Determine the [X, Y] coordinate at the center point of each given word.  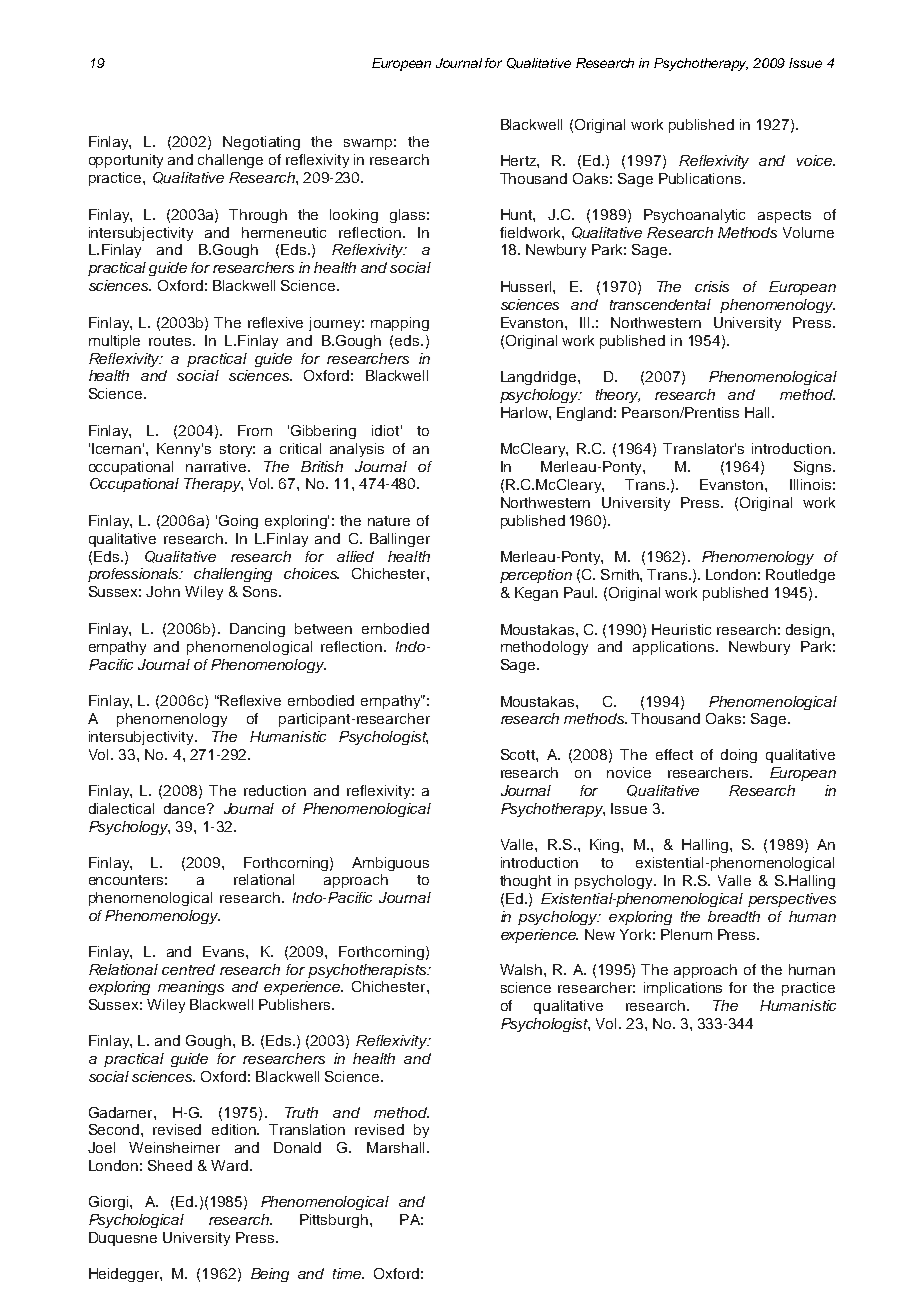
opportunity [126, 161]
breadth [734, 916]
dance [186, 808]
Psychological [136, 1221]
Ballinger [400, 540]
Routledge [800, 576]
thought [525, 882]
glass [407, 216]
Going [238, 522]
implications [683, 989]
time [348, 1273]
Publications [701, 178]
